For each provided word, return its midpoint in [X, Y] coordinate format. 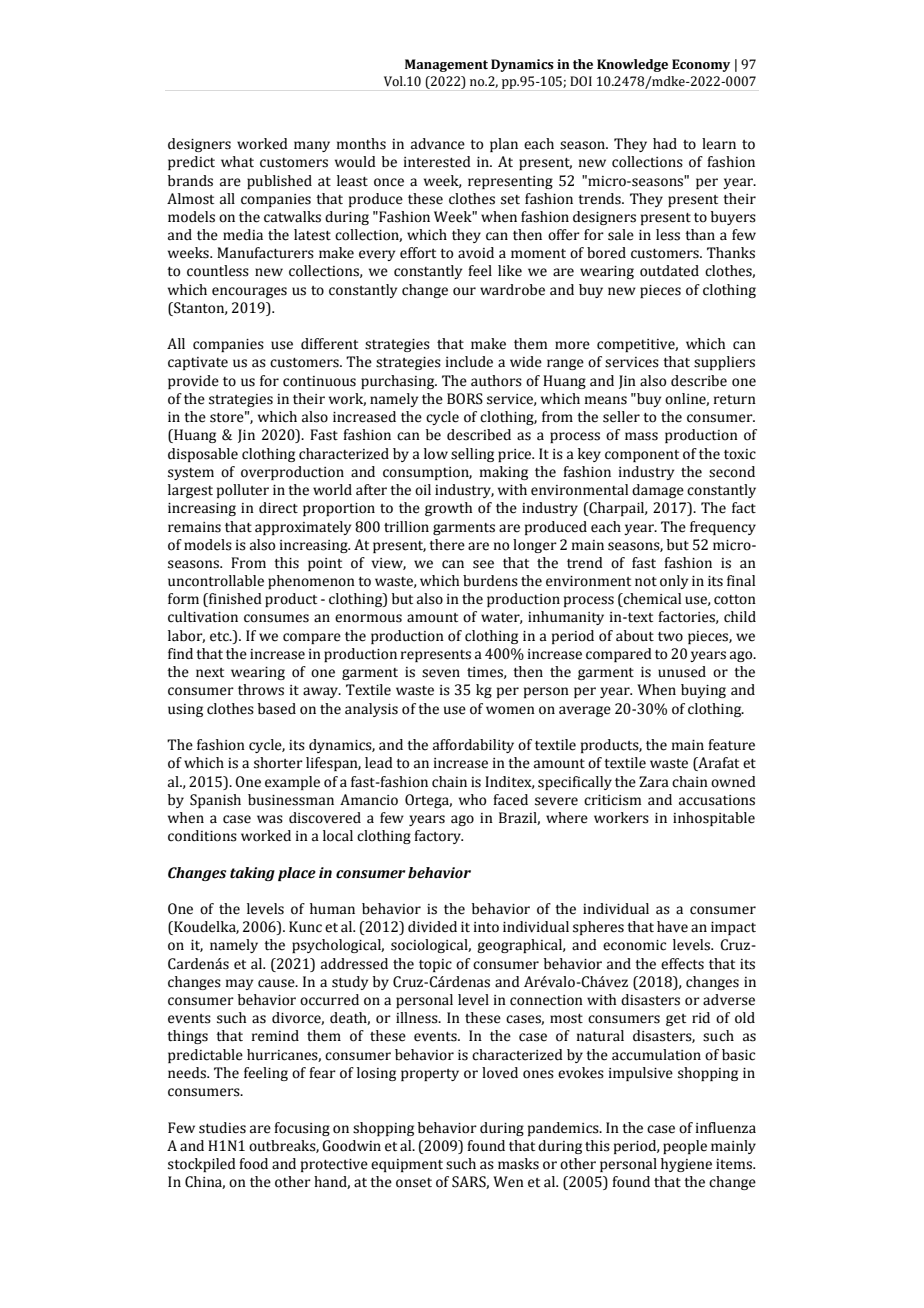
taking [252, 874]
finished [234, 600]
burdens [490, 581]
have [672, 927]
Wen [508, 1182]
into [486, 927]
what [237, 162]
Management [446, 65]
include [469, 362]
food [253, 1164]
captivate [198, 363]
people [685, 1147]
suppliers [724, 363]
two [670, 637]
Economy [701, 65]
